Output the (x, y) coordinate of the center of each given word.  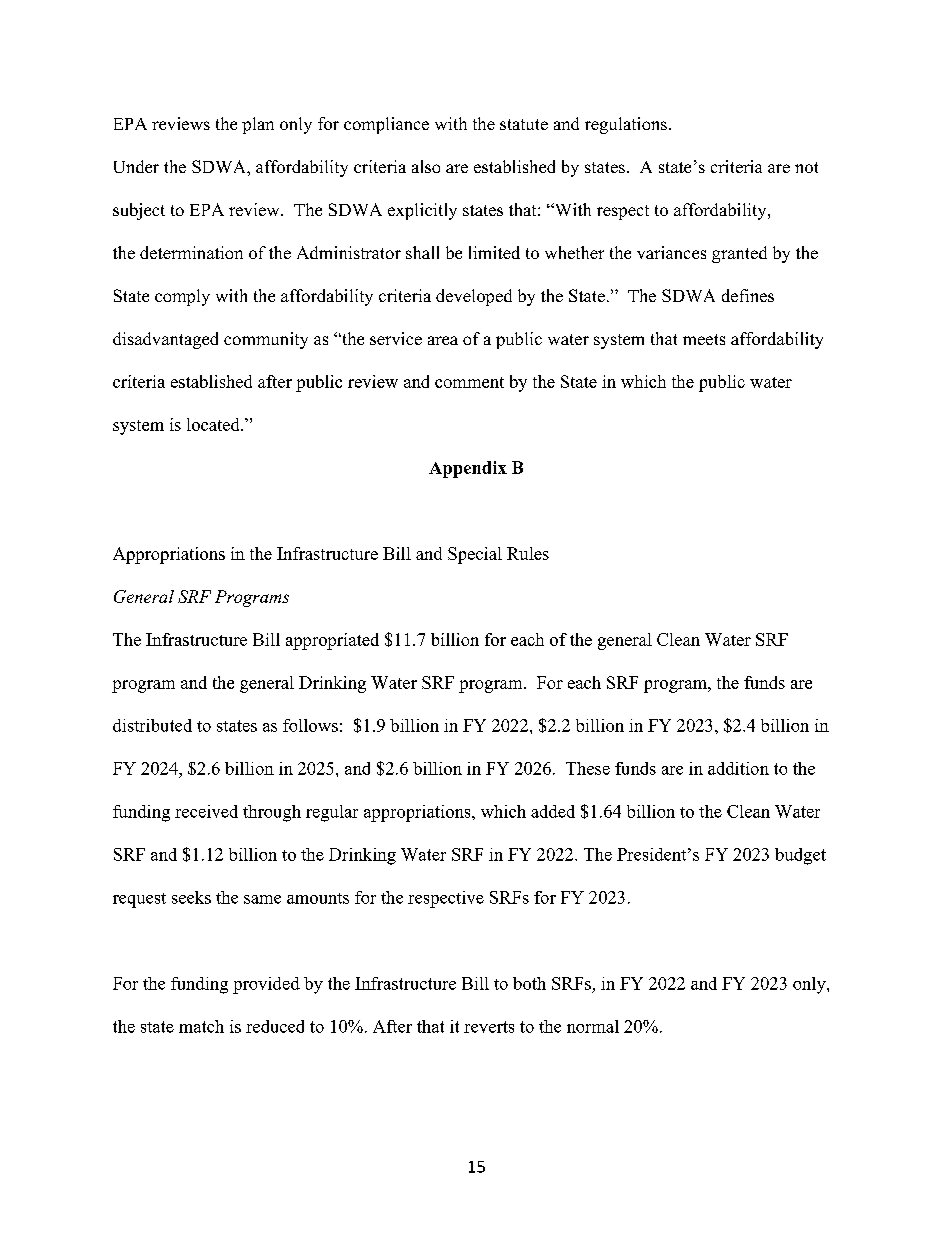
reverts (489, 1027)
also (426, 166)
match (201, 1026)
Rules (528, 553)
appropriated (332, 641)
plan (258, 125)
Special (475, 555)
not (806, 167)
